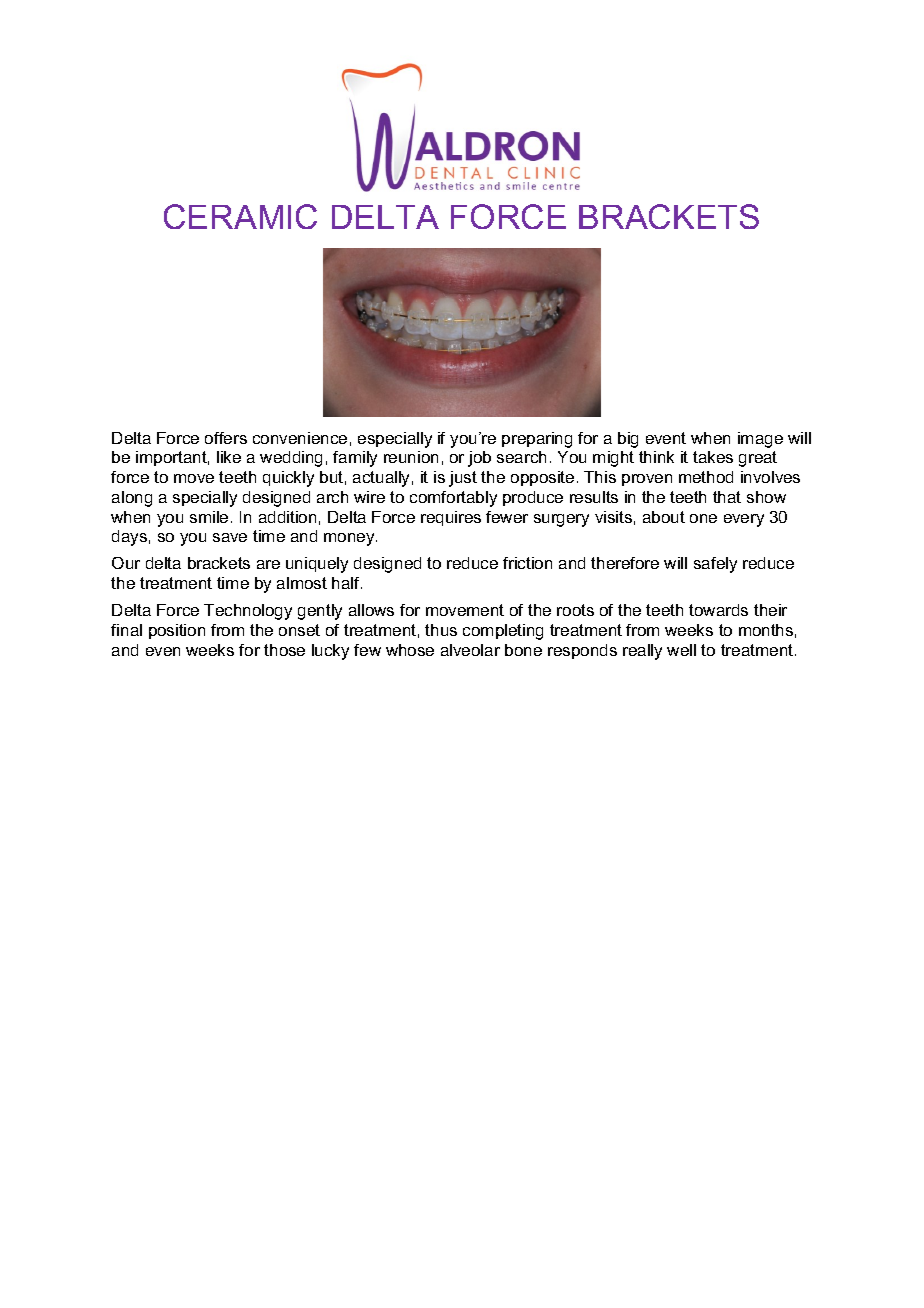  I want to click on safely, so click(715, 565).
